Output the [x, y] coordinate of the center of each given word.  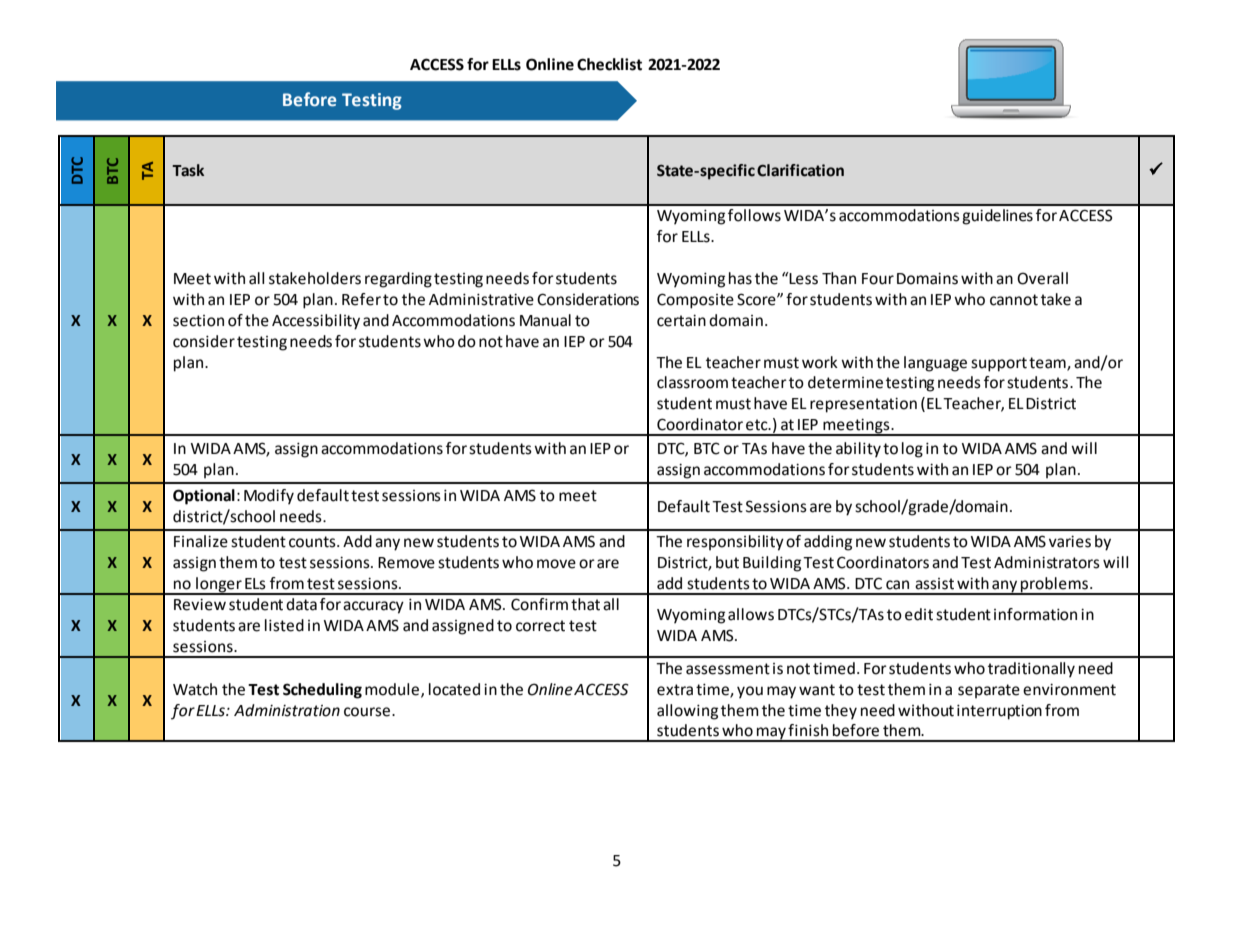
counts [313, 542]
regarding [398, 280]
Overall [1042, 278]
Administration [287, 710]
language [935, 364]
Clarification [800, 170]
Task [188, 170]
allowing [687, 712]
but [727, 562]
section [198, 321]
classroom [692, 382]
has [740, 278]
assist [934, 584]
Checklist [609, 64]
